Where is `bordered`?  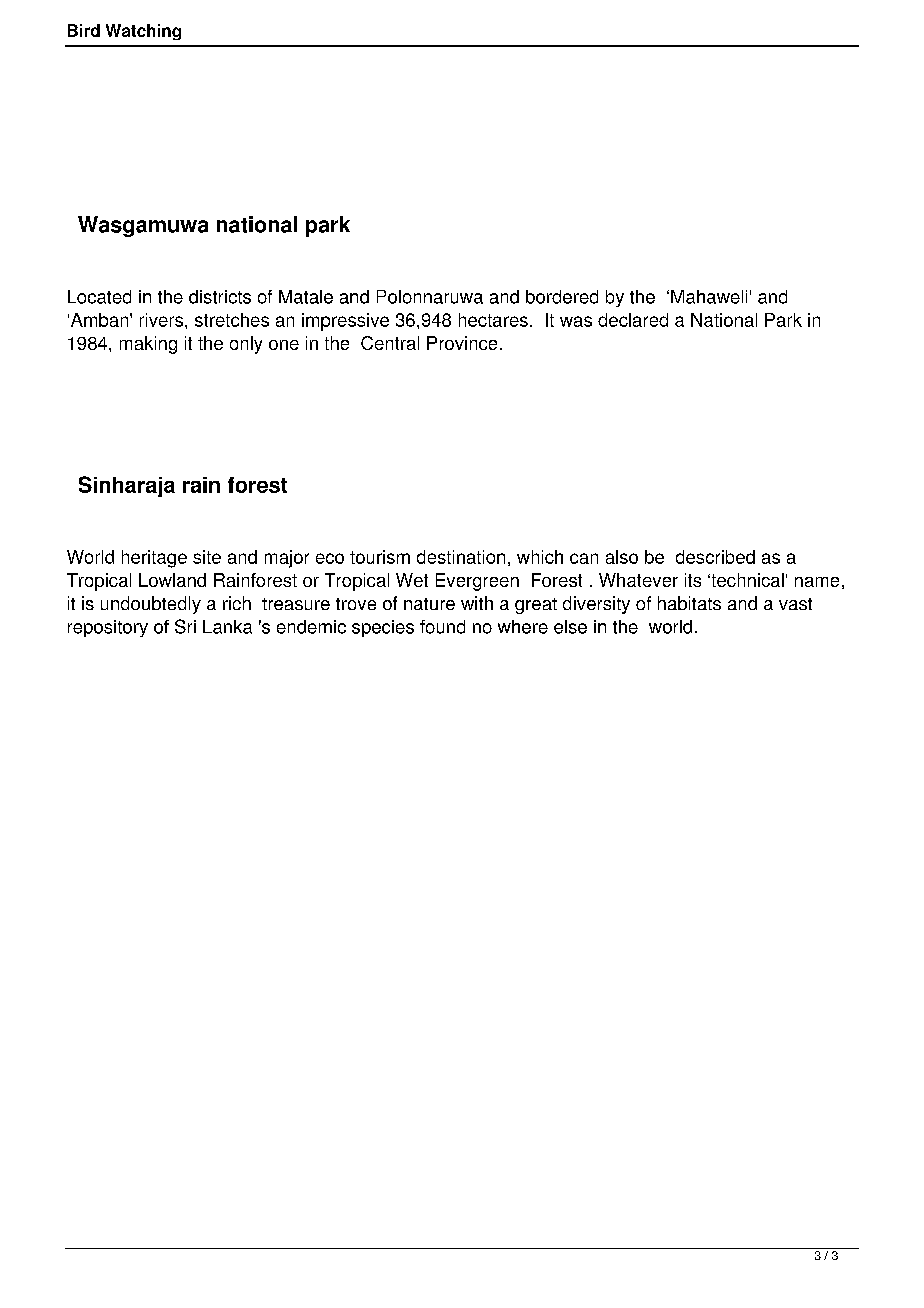
bordered is located at coordinates (562, 297).
